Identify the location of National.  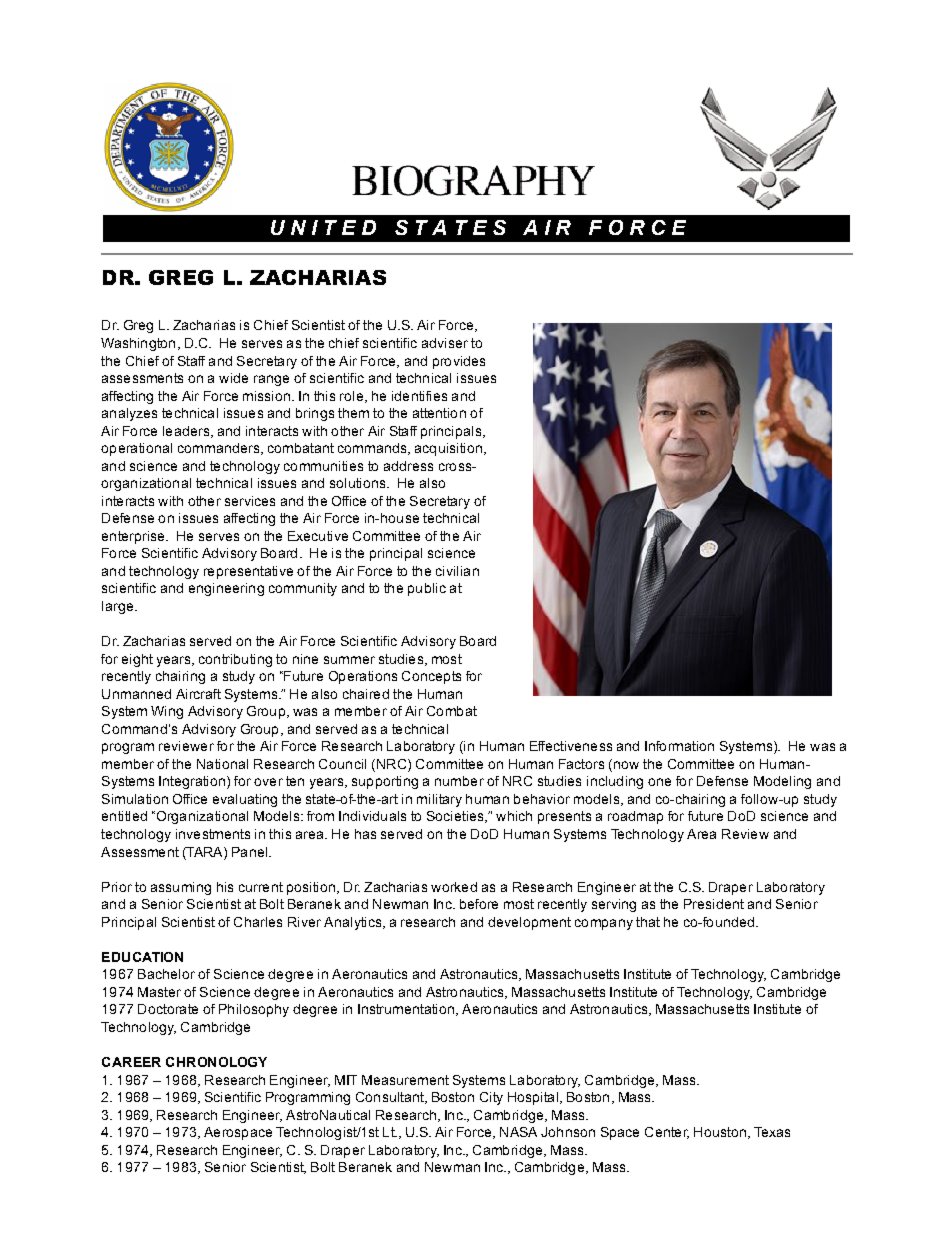
(222, 764).
